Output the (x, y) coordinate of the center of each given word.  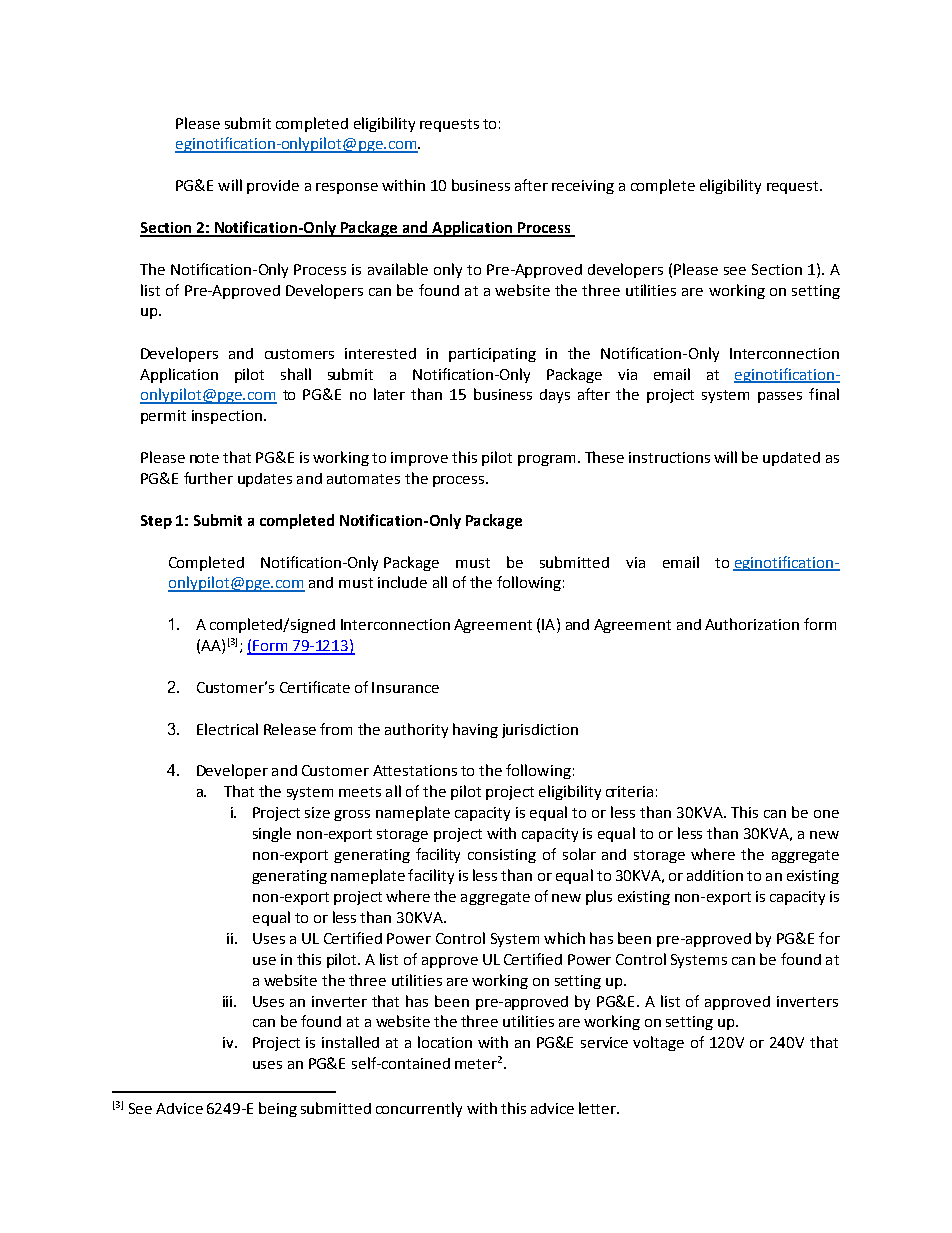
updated (791, 459)
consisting (502, 856)
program (546, 460)
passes (780, 397)
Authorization (752, 624)
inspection (227, 417)
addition (715, 875)
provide (273, 187)
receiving (583, 187)
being (278, 1109)
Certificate (315, 687)
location (445, 1042)
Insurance (405, 687)
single (272, 834)
